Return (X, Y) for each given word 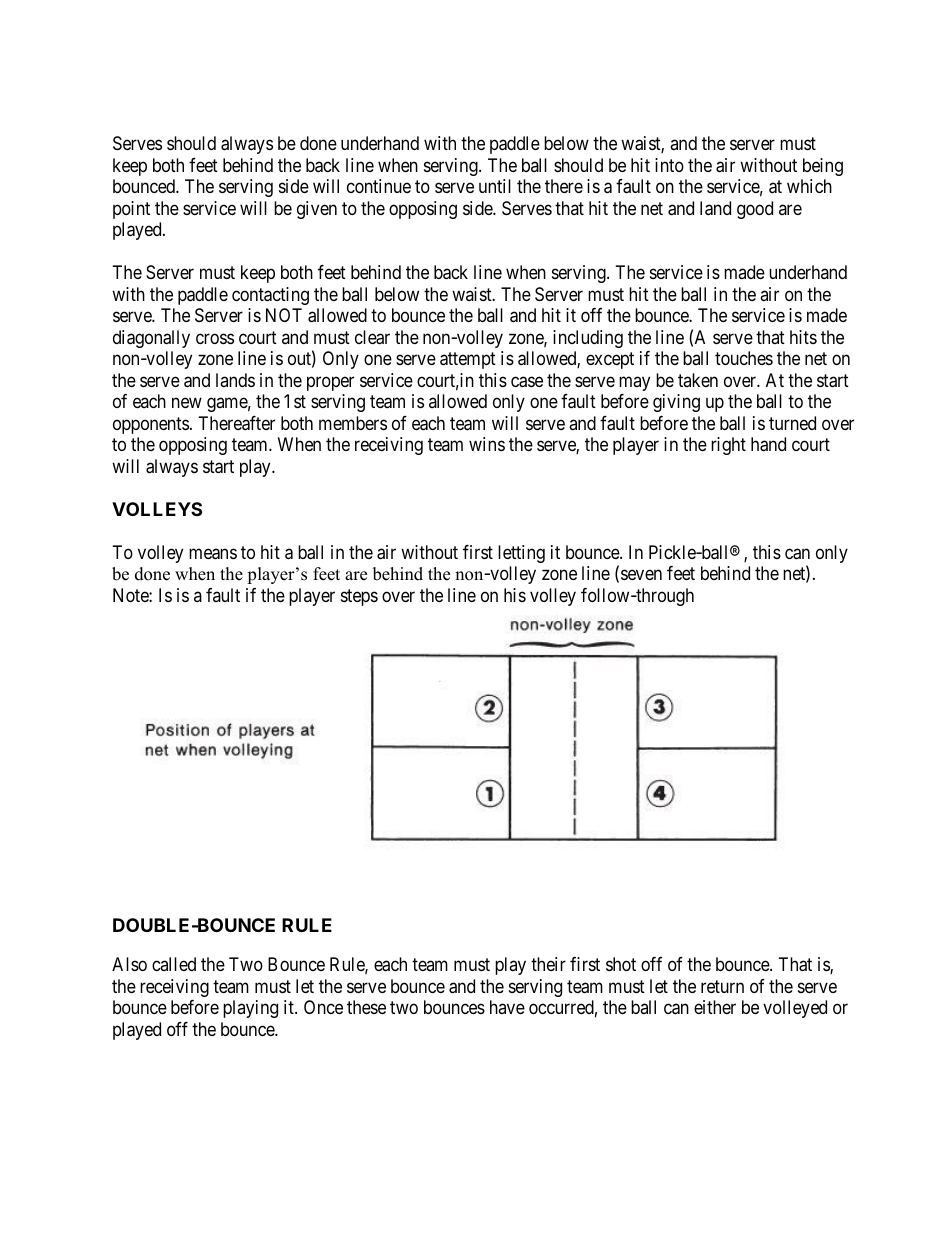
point (131, 210)
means (213, 554)
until (495, 186)
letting (521, 554)
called (174, 964)
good (755, 210)
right (728, 446)
